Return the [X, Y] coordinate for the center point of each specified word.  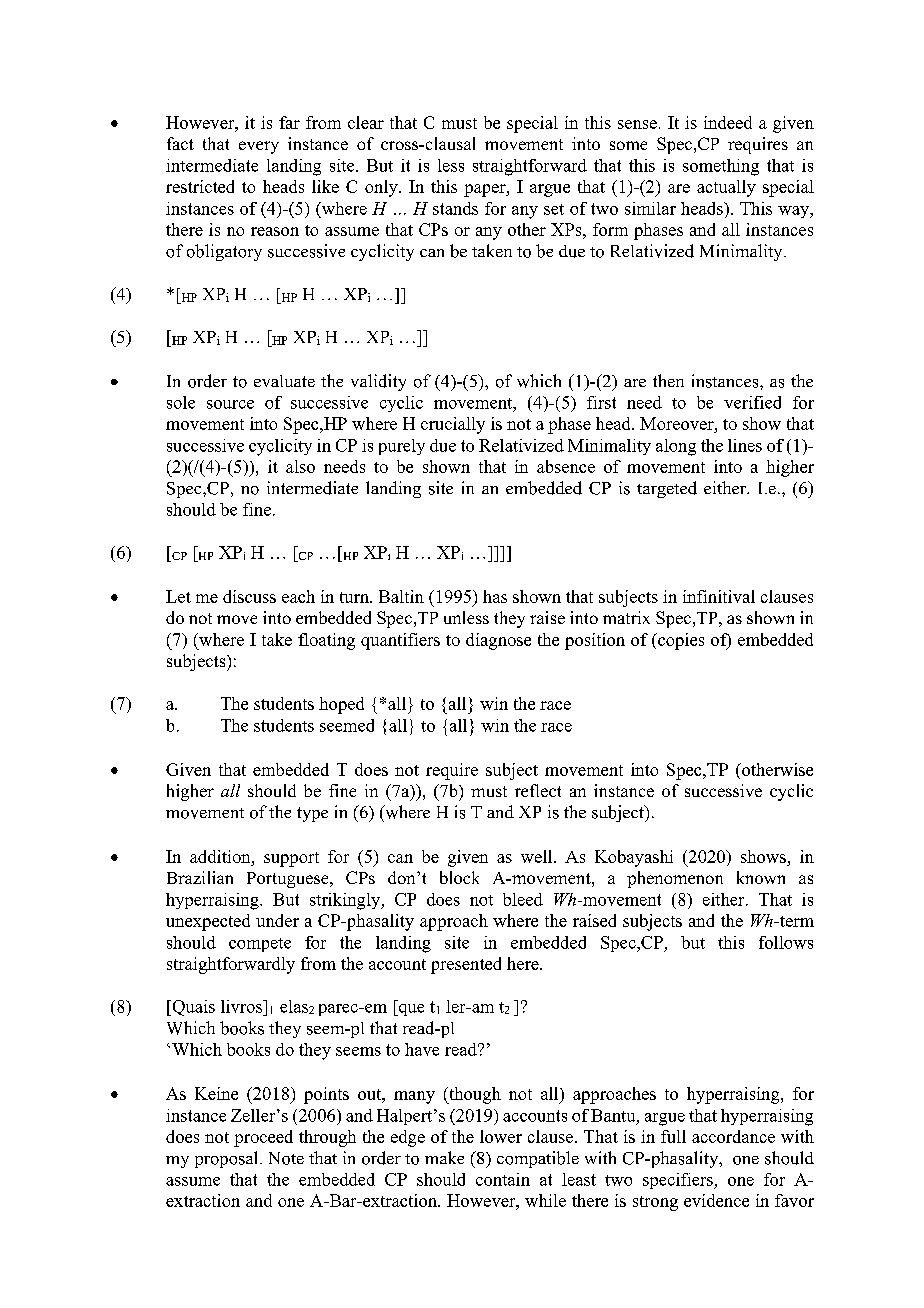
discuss [249, 596]
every [259, 147]
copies [680, 641]
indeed [728, 122]
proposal [228, 1159]
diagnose [498, 641]
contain [503, 1179]
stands [455, 208]
